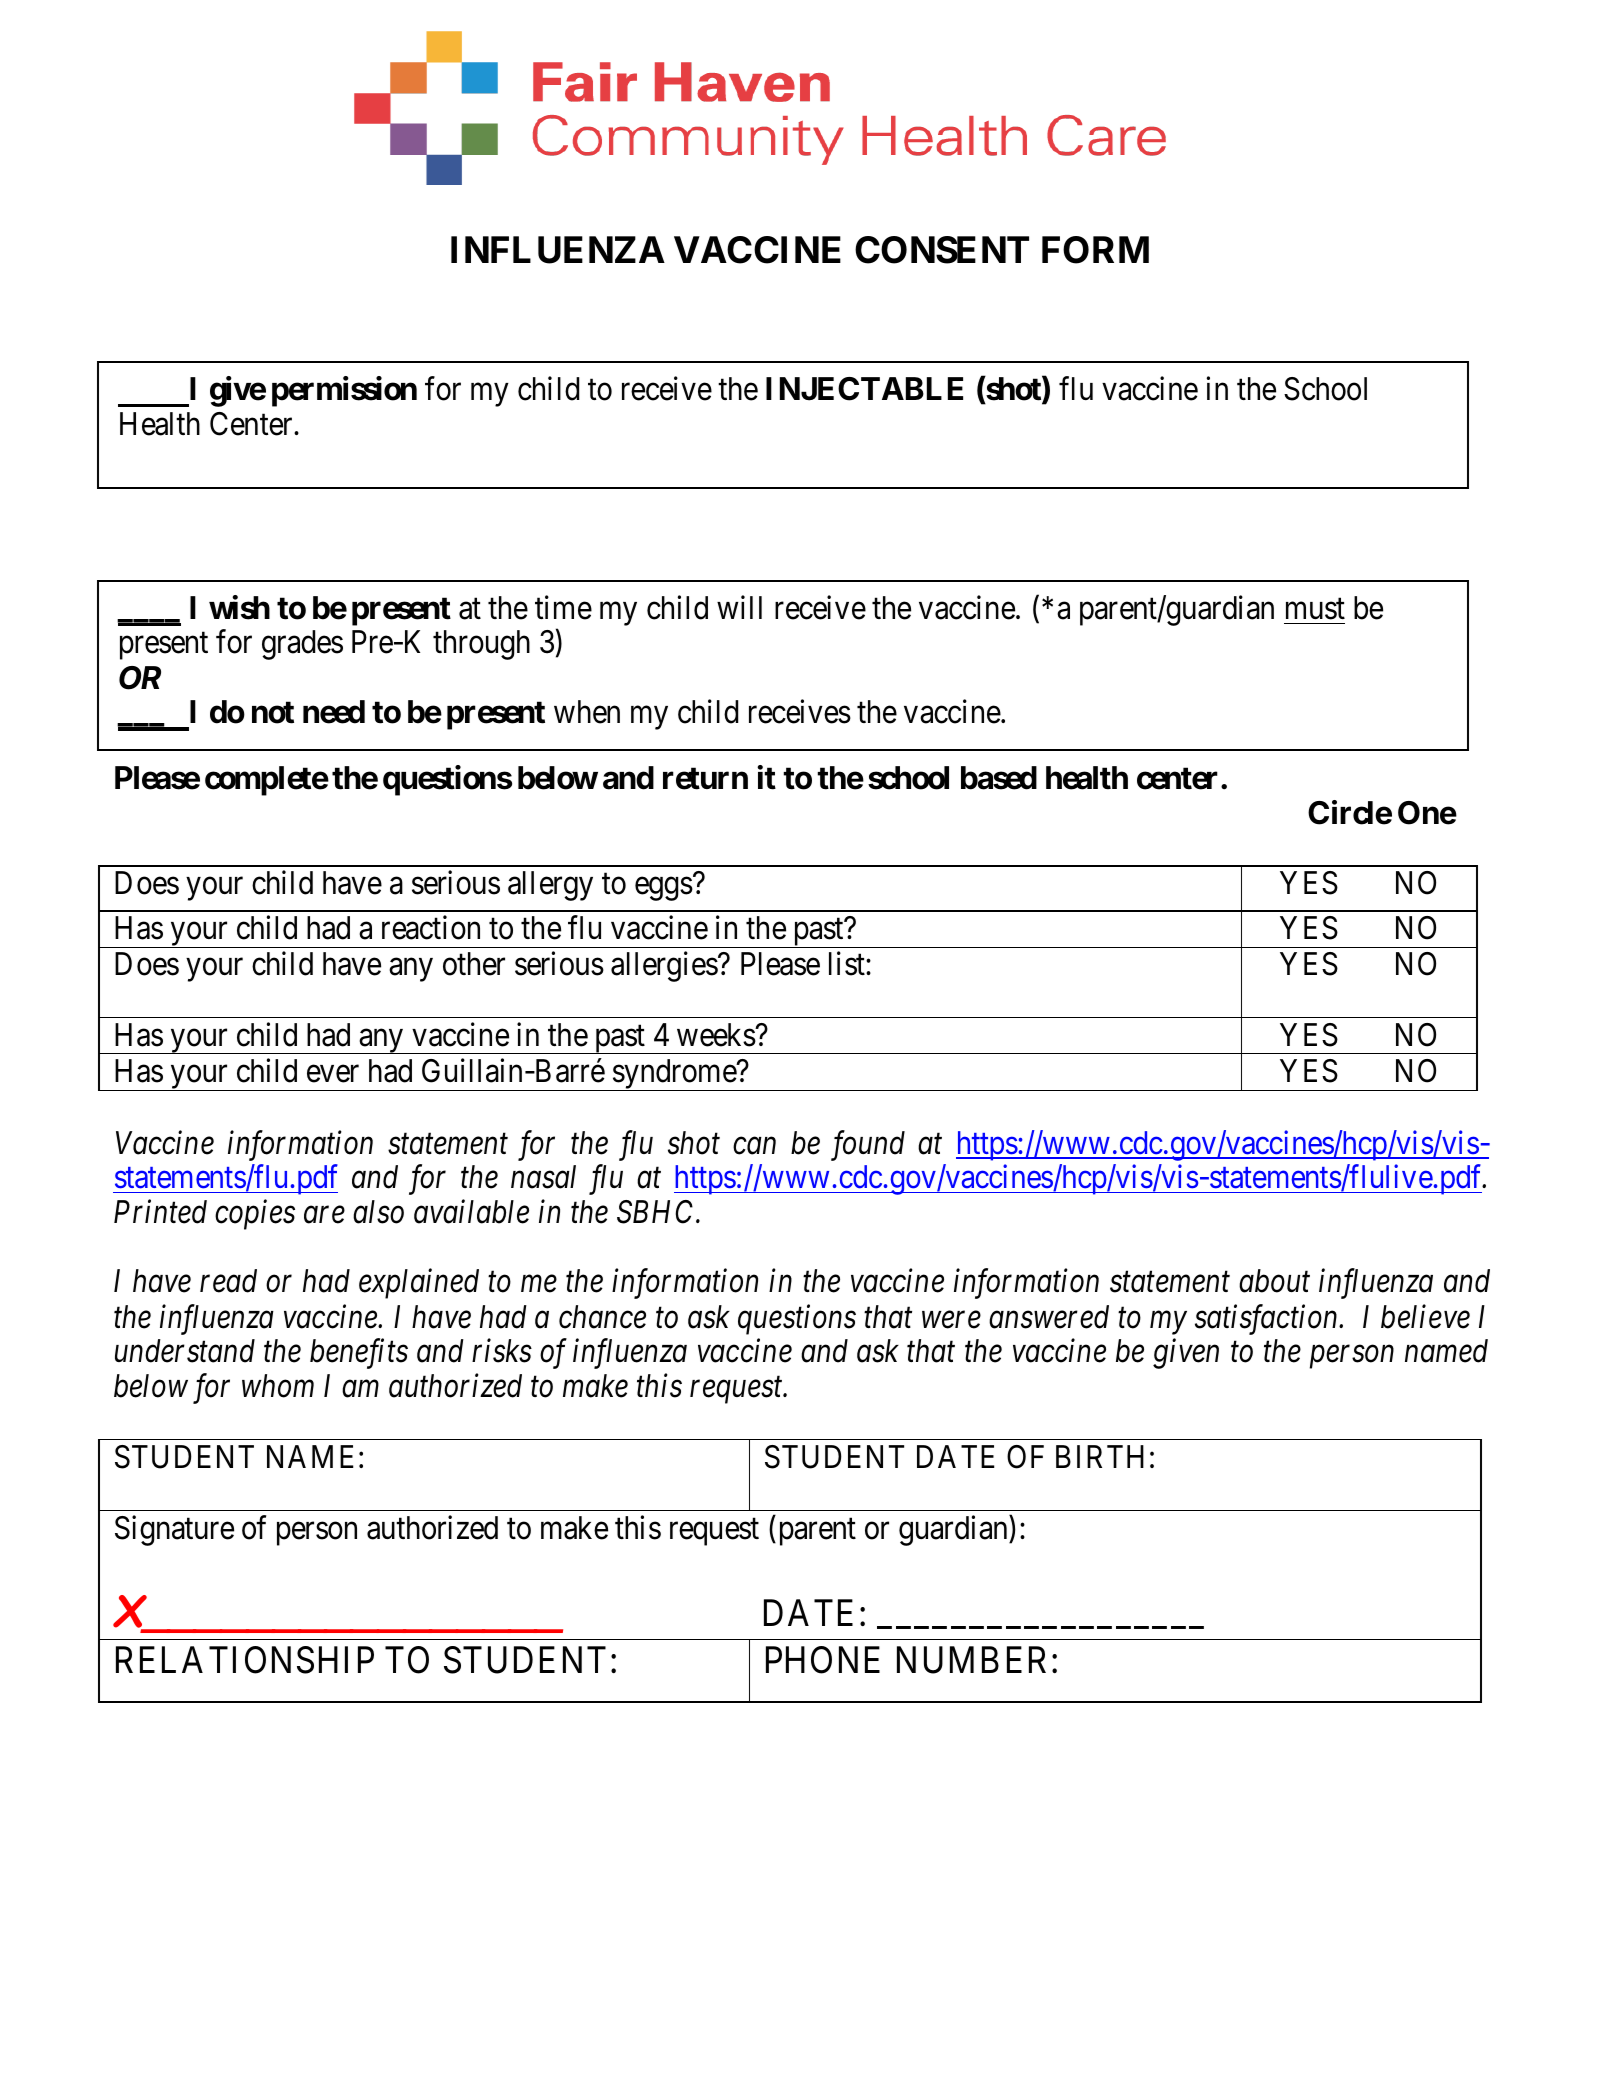 The image size is (1602, 2073). What do you see at coordinates (823, 1660) in the screenshot?
I see `PHONE` at bounding box center [823, 1660].
